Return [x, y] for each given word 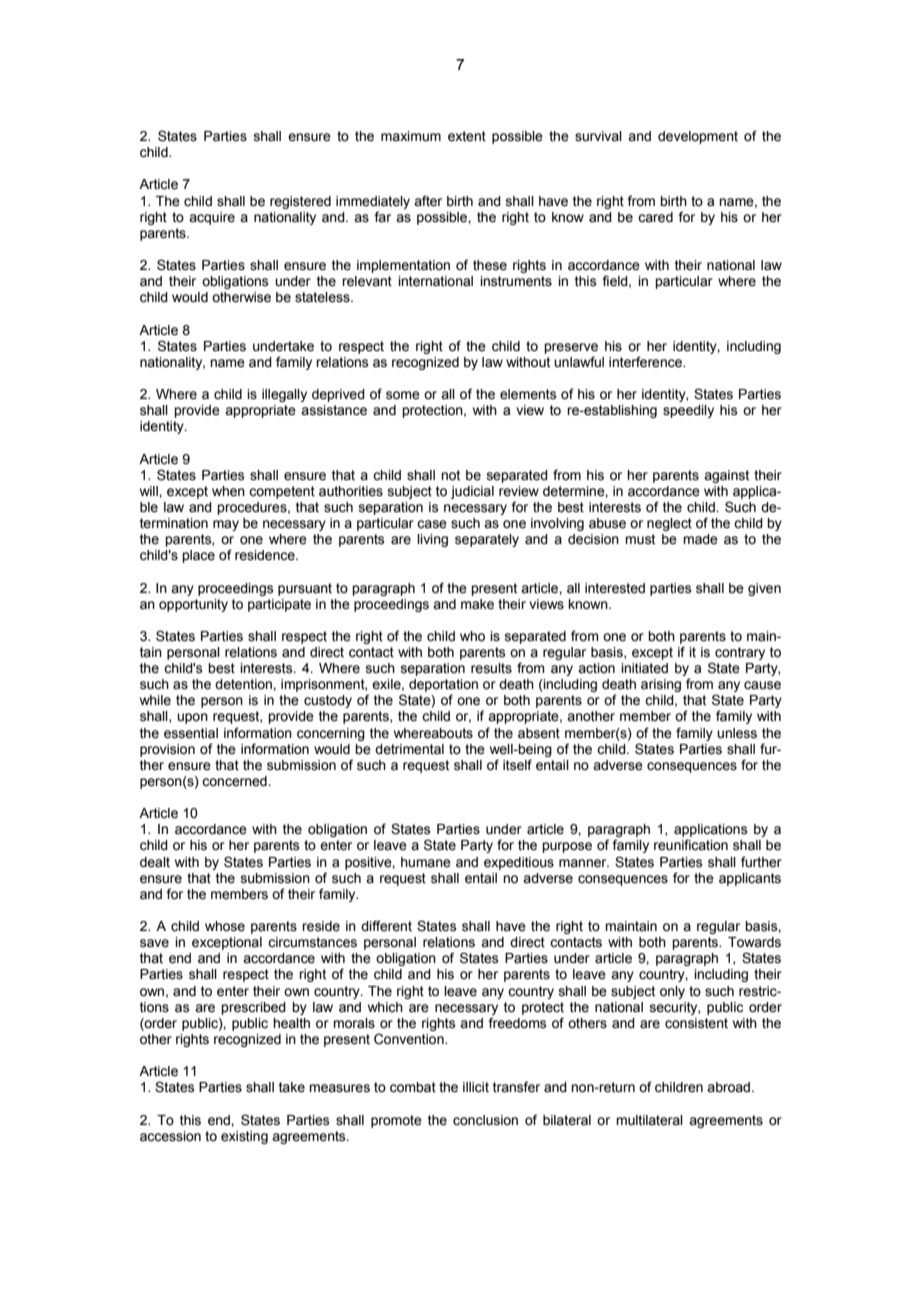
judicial [472, 492]
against [726, 476]
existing [244, 1137]
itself [517, 765]
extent [467, 136]
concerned [235, 781]
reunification [691, 845]
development [698, 137]
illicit [476, 1087]
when [228, 491]
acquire [212, 218]
